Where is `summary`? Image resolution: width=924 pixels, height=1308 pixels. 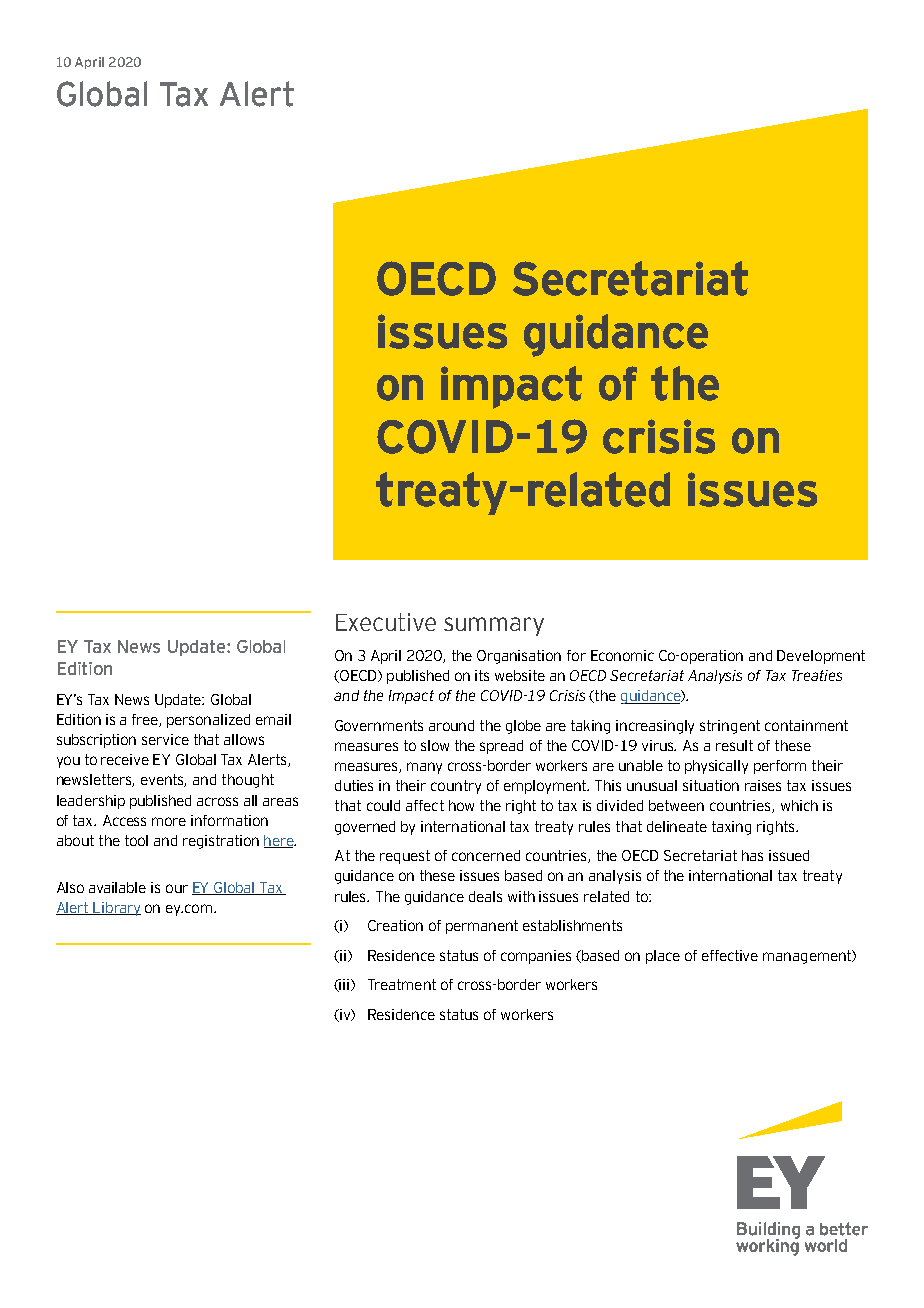 summary is located at coordinates (494, 626).
